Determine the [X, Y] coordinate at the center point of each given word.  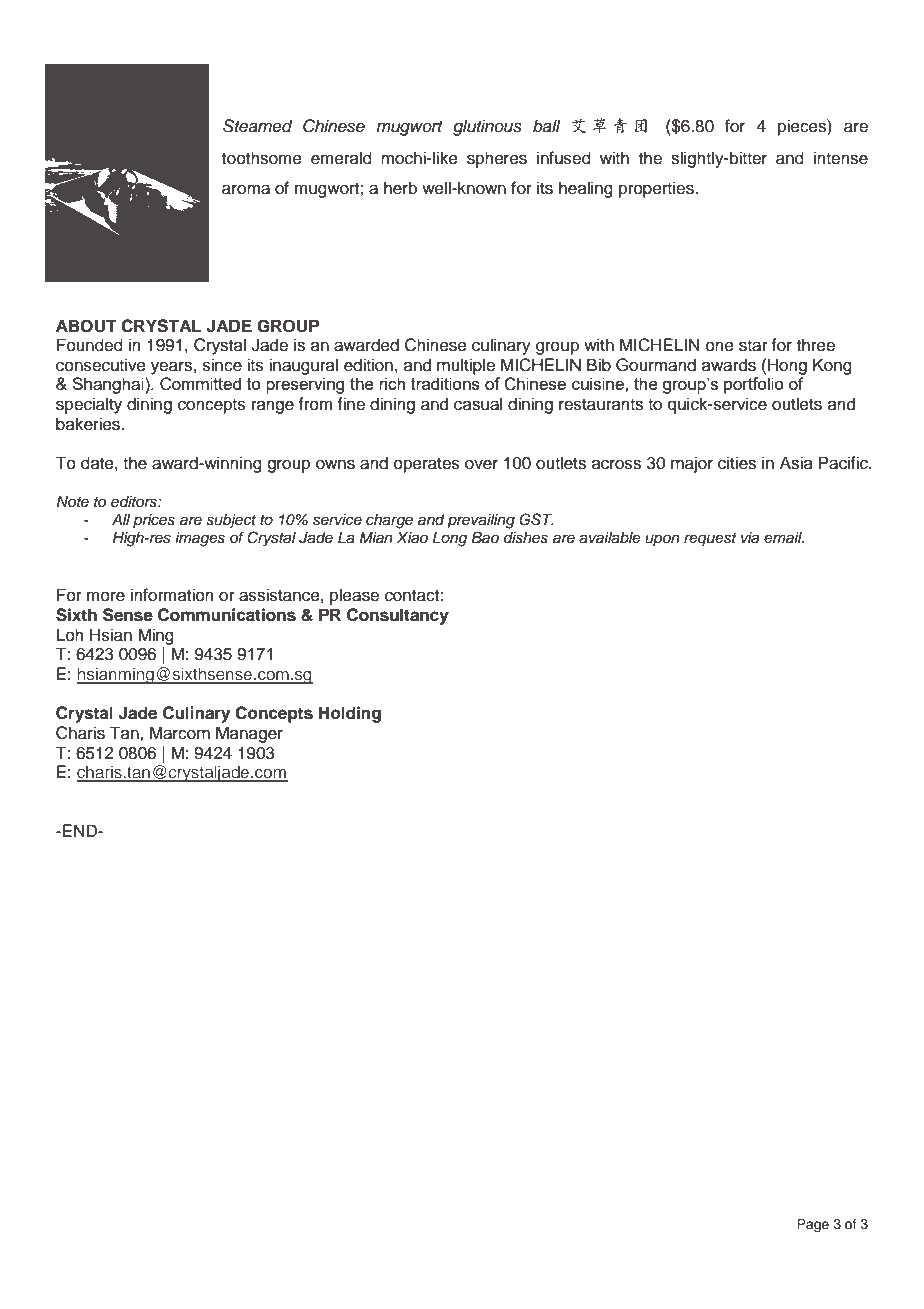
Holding [350, 714]
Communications [227, 615]
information [172, 595]
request [710, 540]
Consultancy [398, 616]
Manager [249, 734]
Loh [70, 635]
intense [841, 158]
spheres [497, 159]
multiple [466, 366]
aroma [246, 189]
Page [813, 1225]
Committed [200, 384]
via [750, 537]
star [753, 346]
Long [450, 539]
